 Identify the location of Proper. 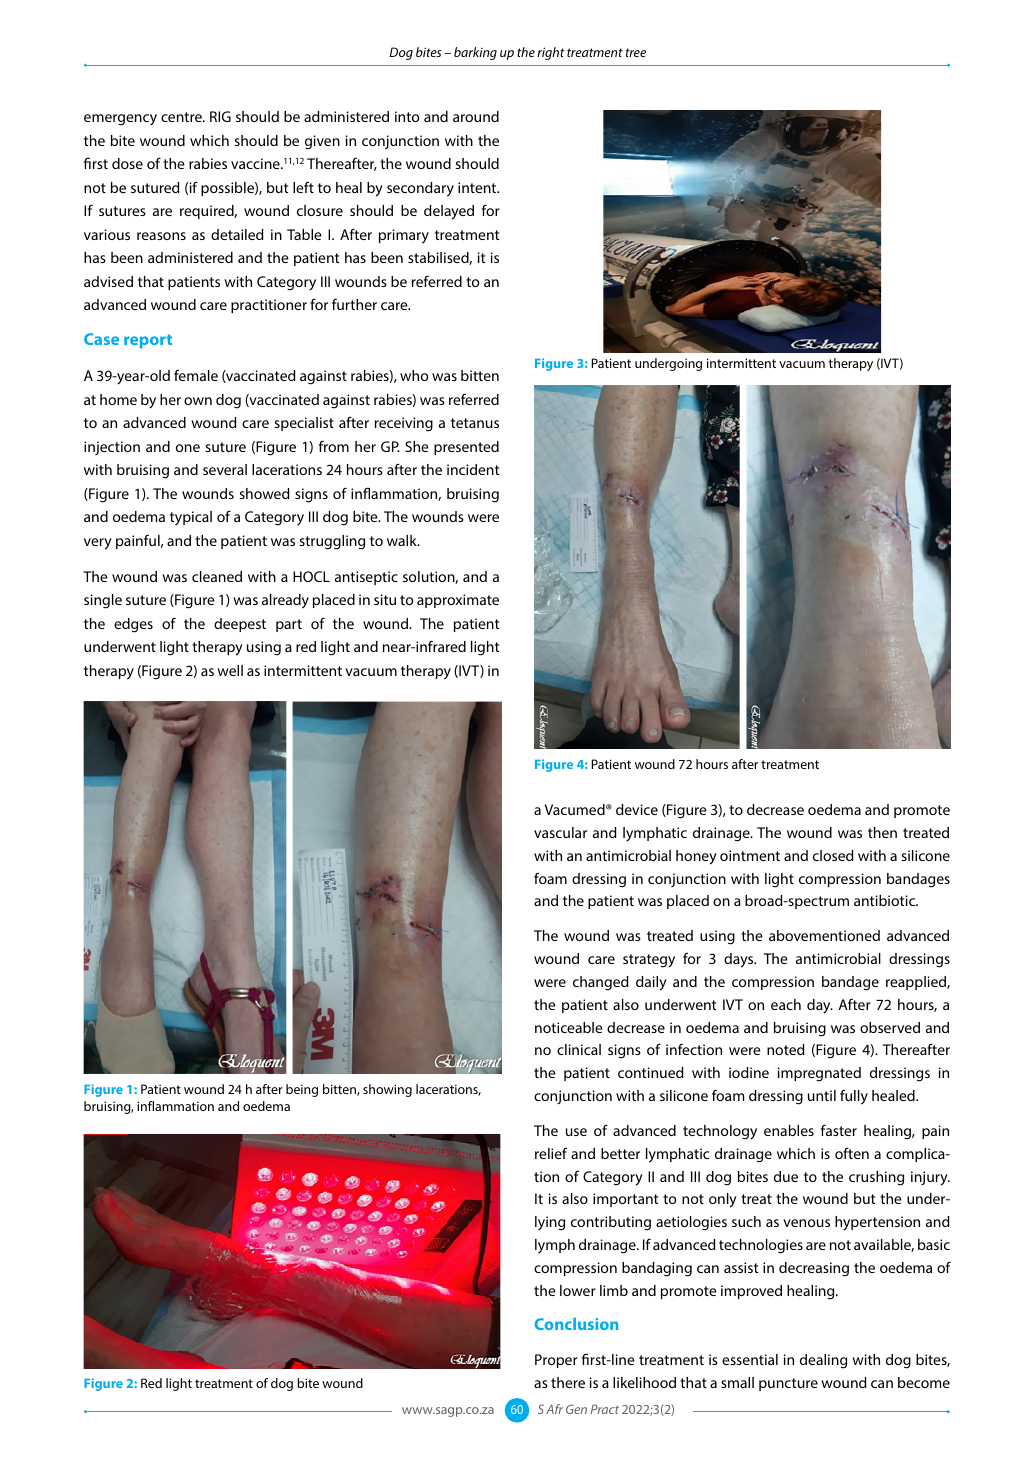
(556, 1361).
